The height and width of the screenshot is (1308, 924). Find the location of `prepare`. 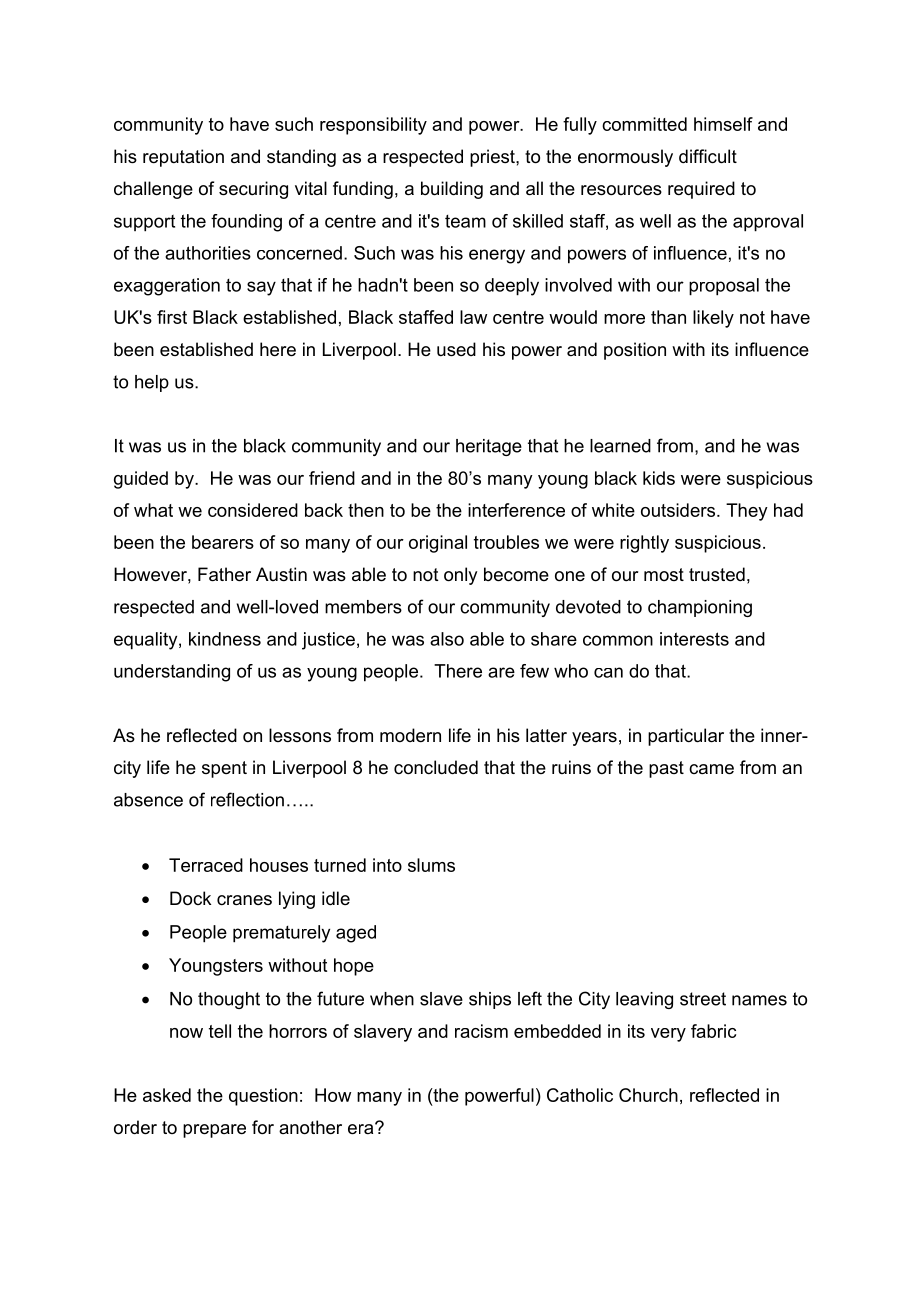

prepare is located at coordinates (214, 1131).
